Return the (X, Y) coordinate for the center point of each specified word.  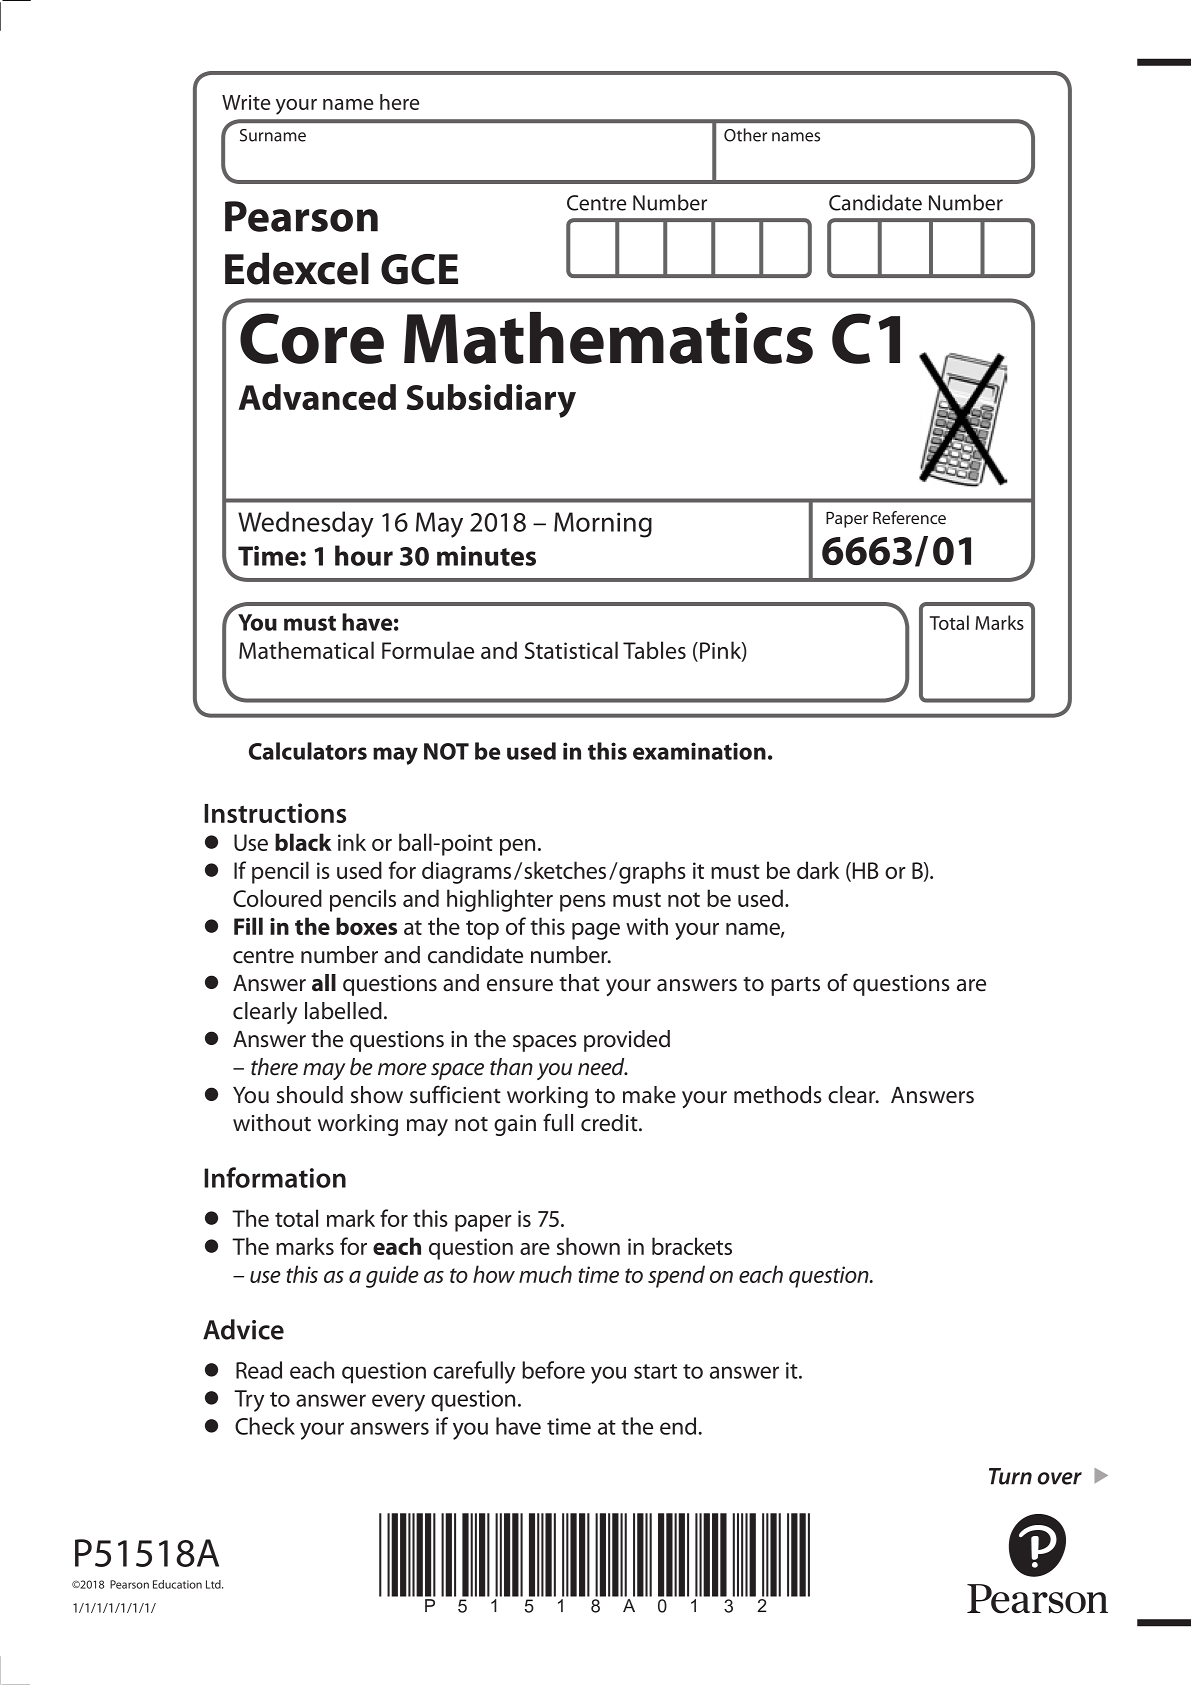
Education (177, 1584)
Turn (1010, 1476)
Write (246, 102)
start (655, 1371)
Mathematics (608, 338)
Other (745, 135)
